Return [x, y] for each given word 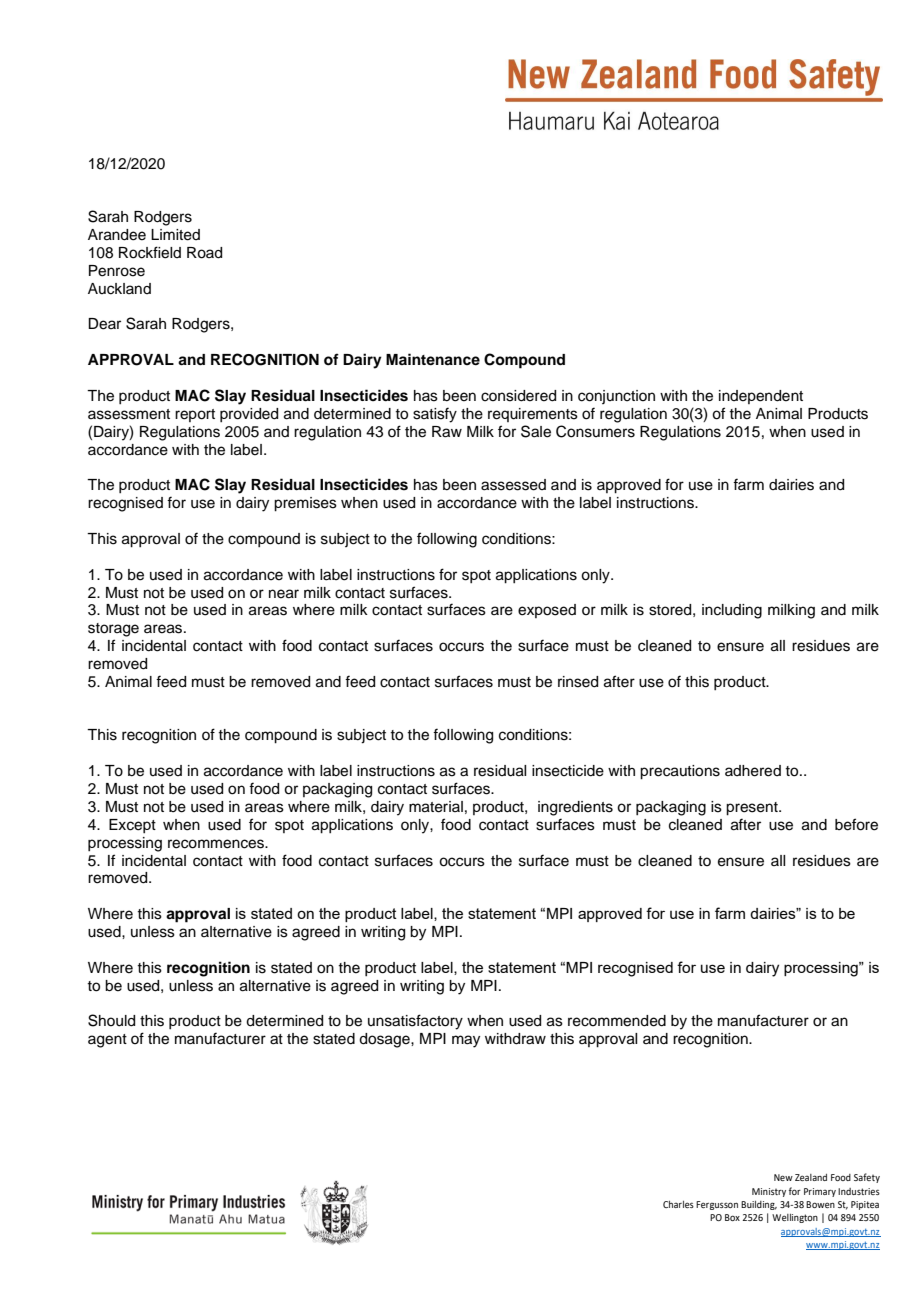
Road [204, 253]
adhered [753, 771]
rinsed [578, 682]
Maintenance [433, 359]
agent [107, 1041]
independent [761, 397]
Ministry [769, 1192]
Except [132, 826]
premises [305, 504]
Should [111, 1020]
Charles [678, 1204]
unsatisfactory [415, 1022]
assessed [513, 485]
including [732, 611]
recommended [617, 1021]
